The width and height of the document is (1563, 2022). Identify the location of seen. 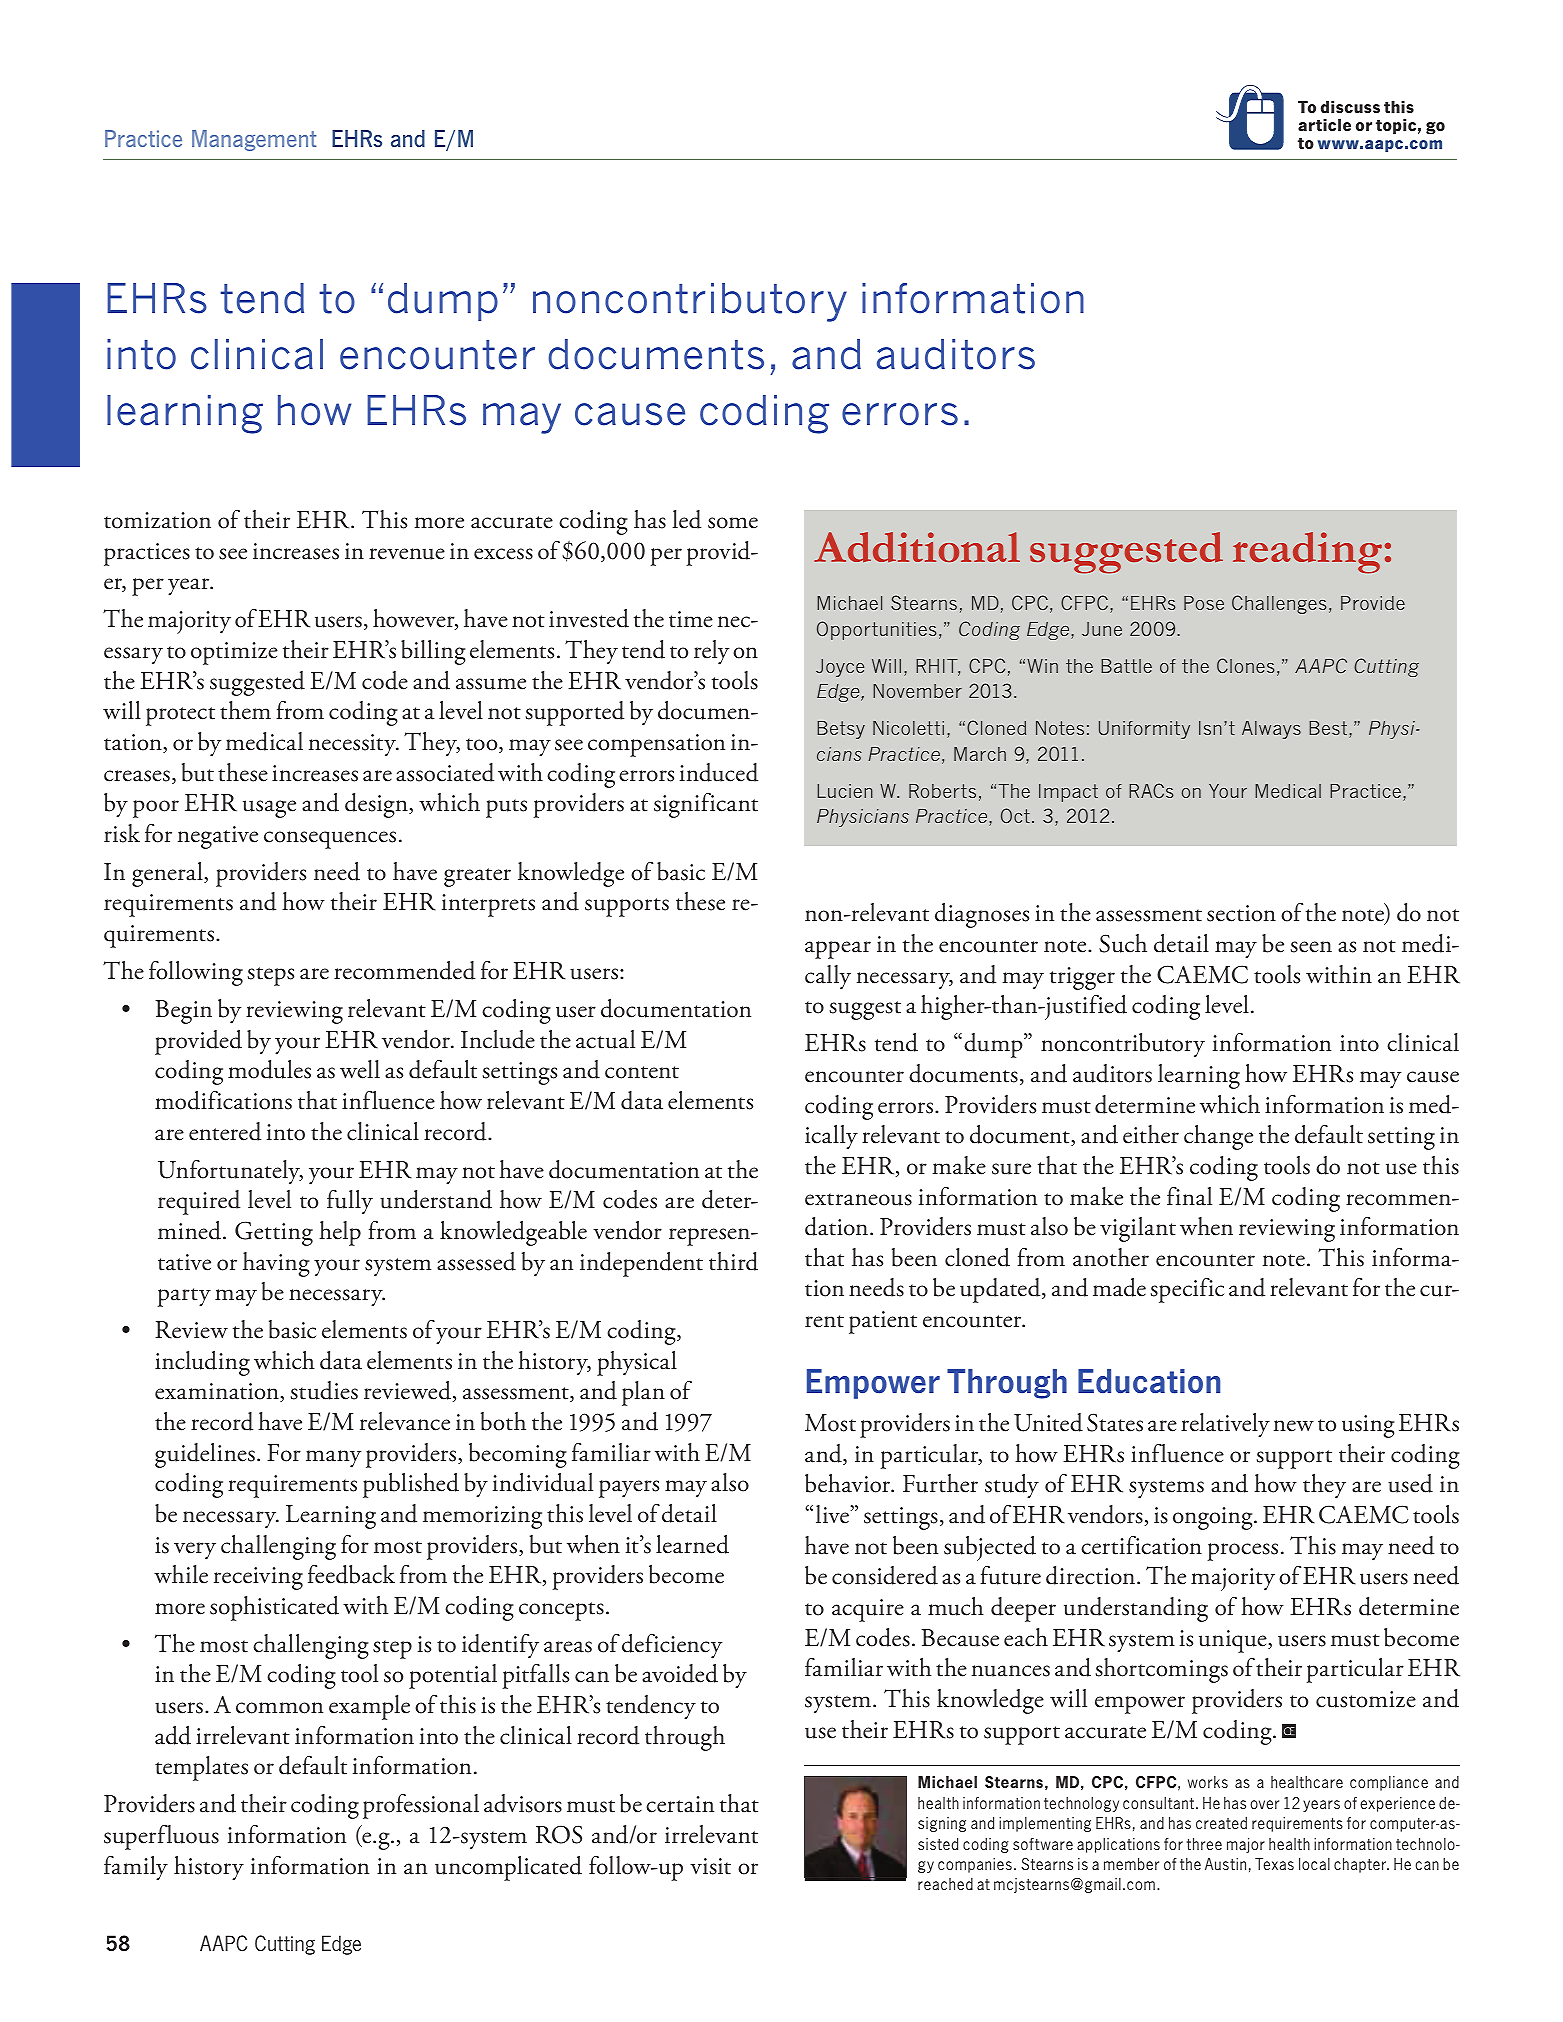
(1311, 947).
